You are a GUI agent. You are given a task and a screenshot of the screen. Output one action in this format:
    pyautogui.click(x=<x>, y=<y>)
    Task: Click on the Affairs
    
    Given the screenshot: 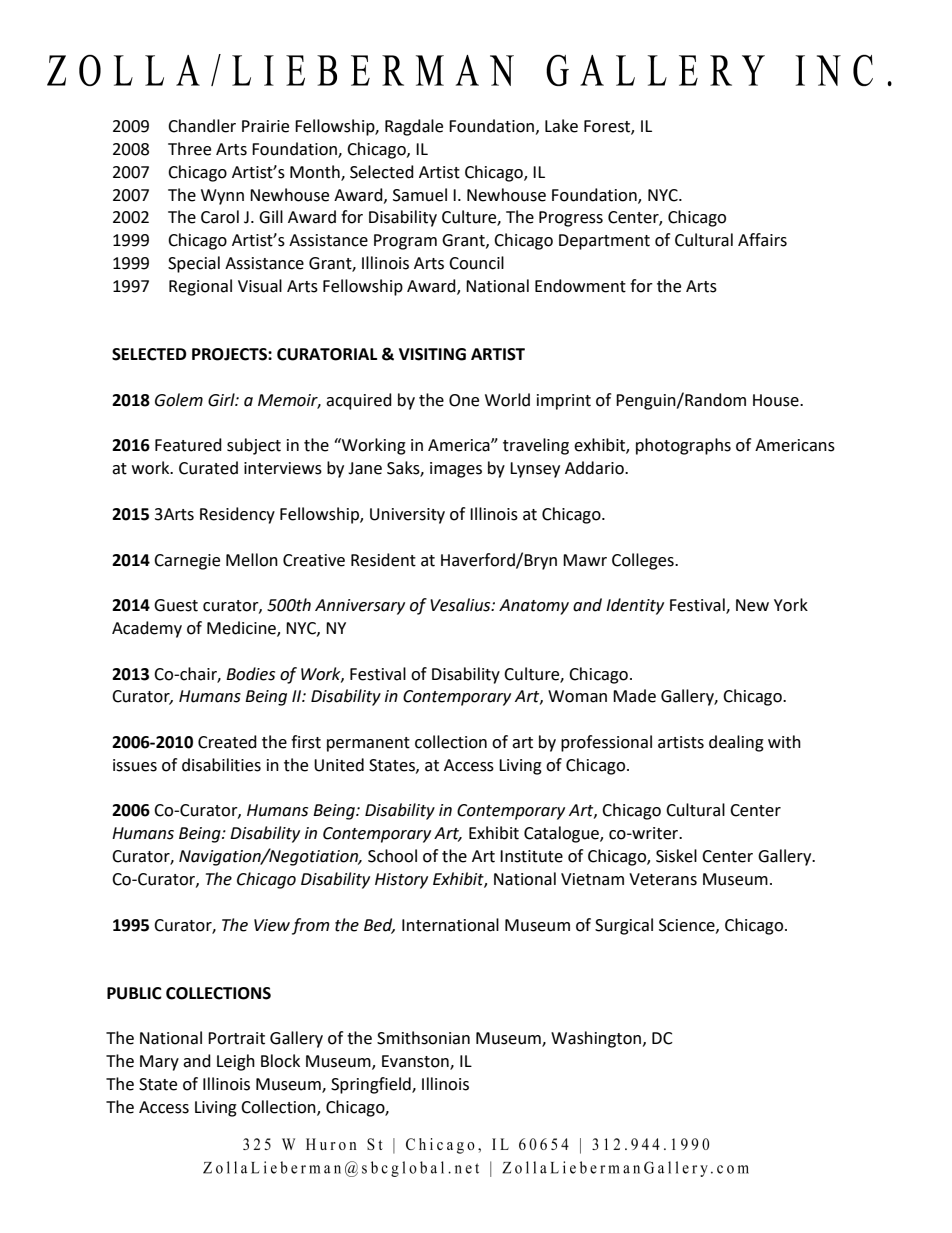 What is the action you would take?
    pyautogui.click(x=762, y=240)
